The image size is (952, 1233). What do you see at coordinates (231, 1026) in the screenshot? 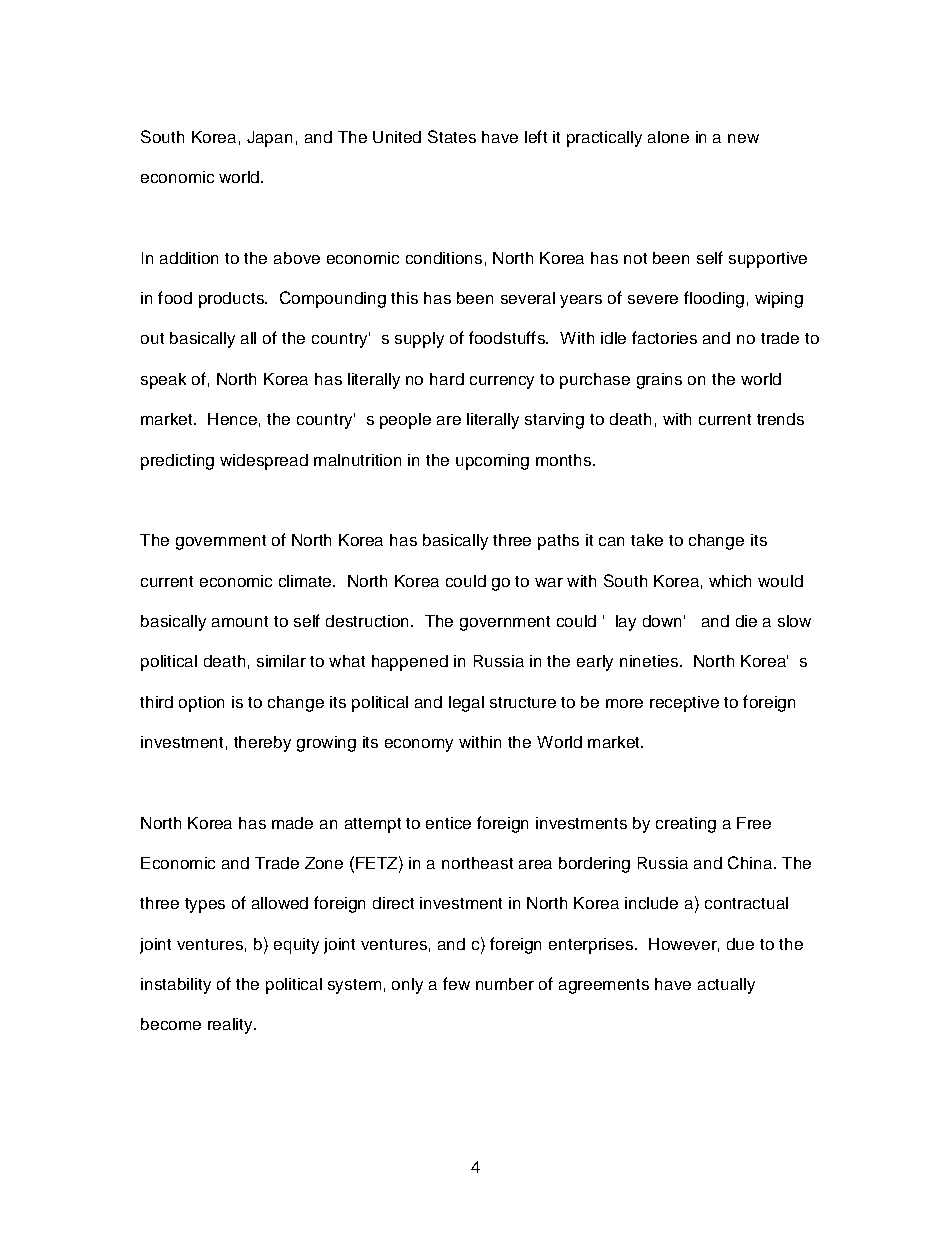
I see `reality` at bounding box center [231, 1026].
